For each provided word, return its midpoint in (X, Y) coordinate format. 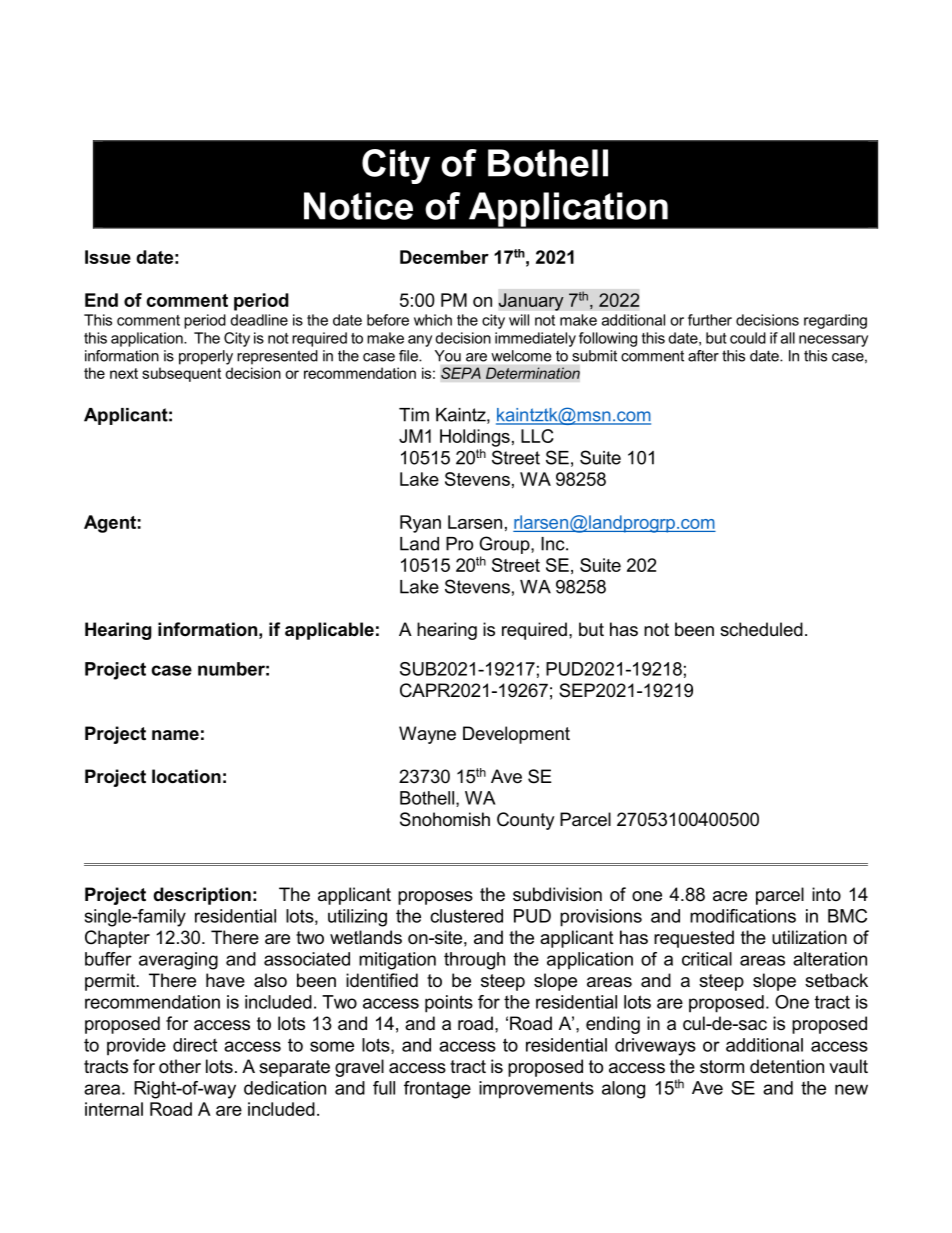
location (186, 776)
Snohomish (445, 819)
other (180, 1066)
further (710, 320)
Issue (108, 257)
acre (730, 896)
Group (505, 545)
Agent (110, 524)
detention (787, 1066)
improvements (536, 1090)
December (444, 257)
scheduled (761, 629)
